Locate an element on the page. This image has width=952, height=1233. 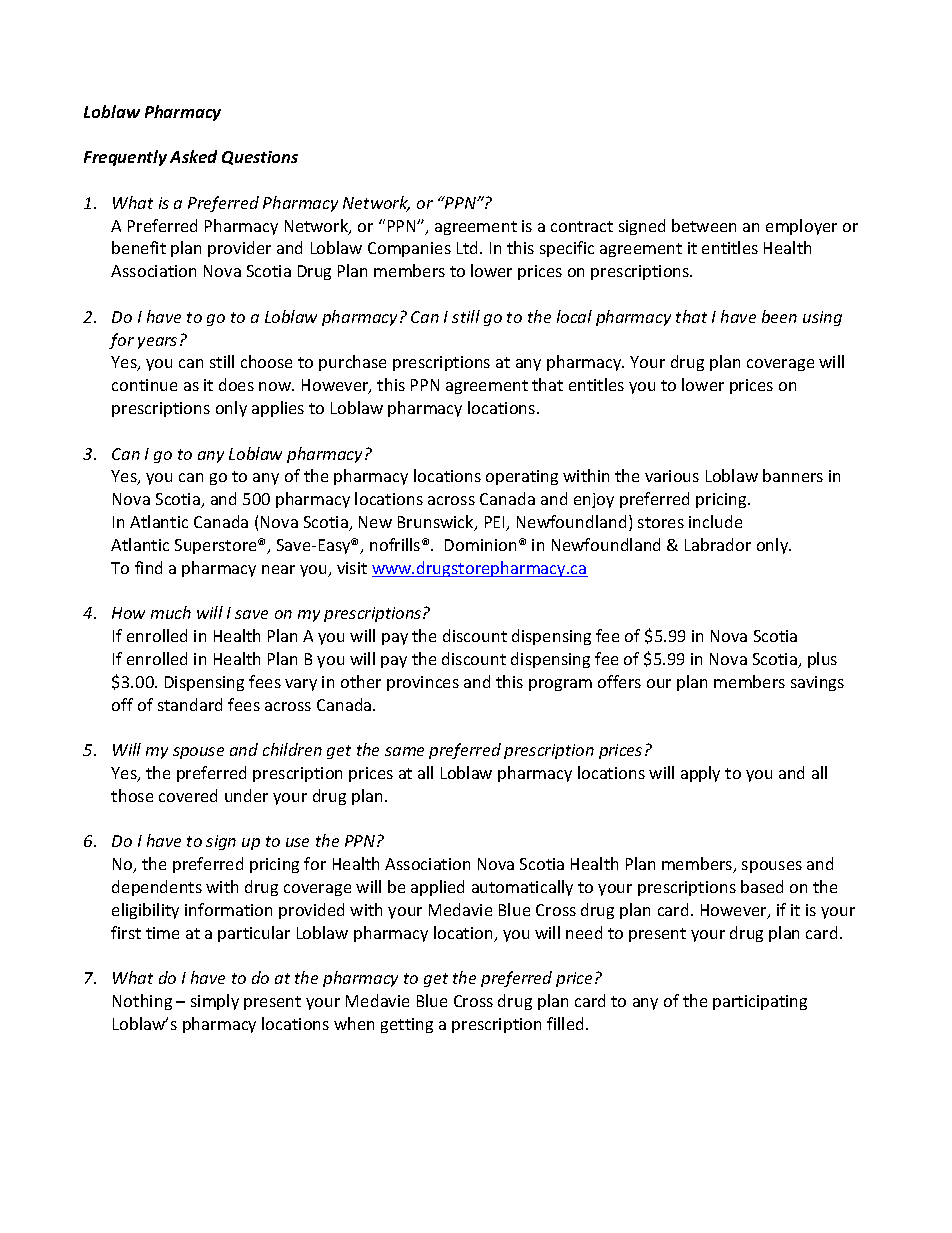
Asked is located at coordinates (193, 156).
